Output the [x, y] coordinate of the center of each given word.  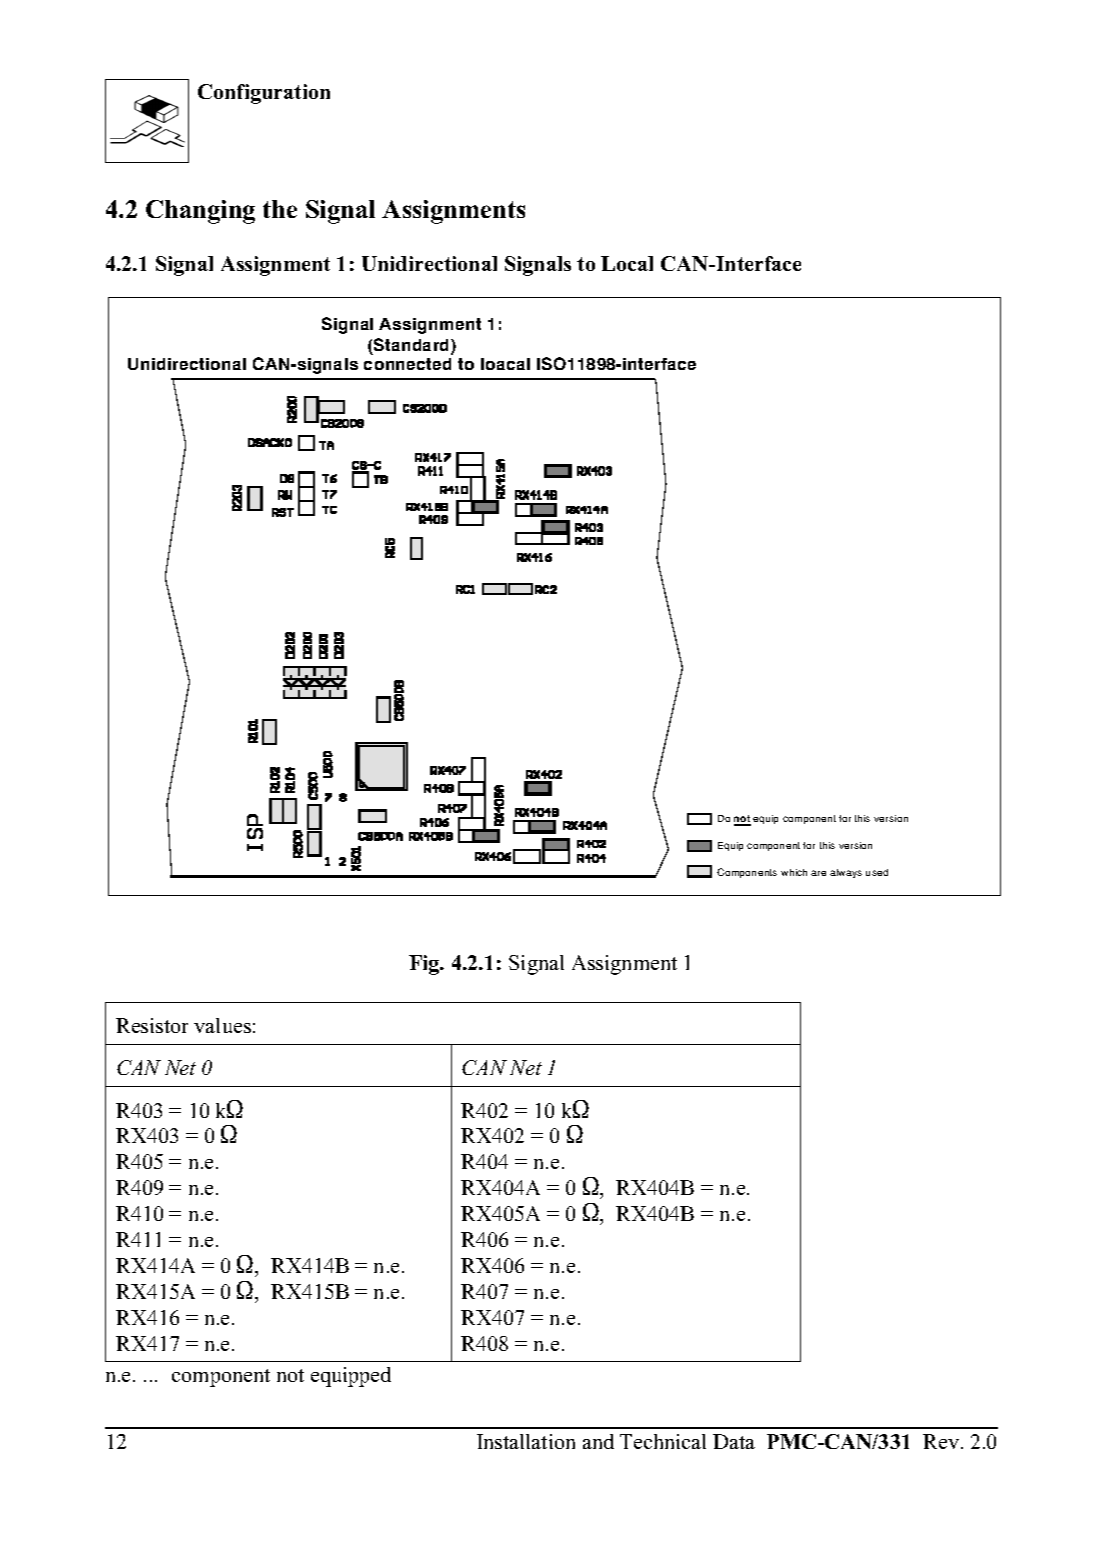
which [794, 872]
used [877, 872]
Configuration [264, 94]
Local [627, 263]
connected [407, 364]
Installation [526, 1441]
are [818, 873]
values [222, 1025]
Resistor [152, 1025]
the [280, 209]
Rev [941, 1441]
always [846, 873]
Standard [413, 346]
